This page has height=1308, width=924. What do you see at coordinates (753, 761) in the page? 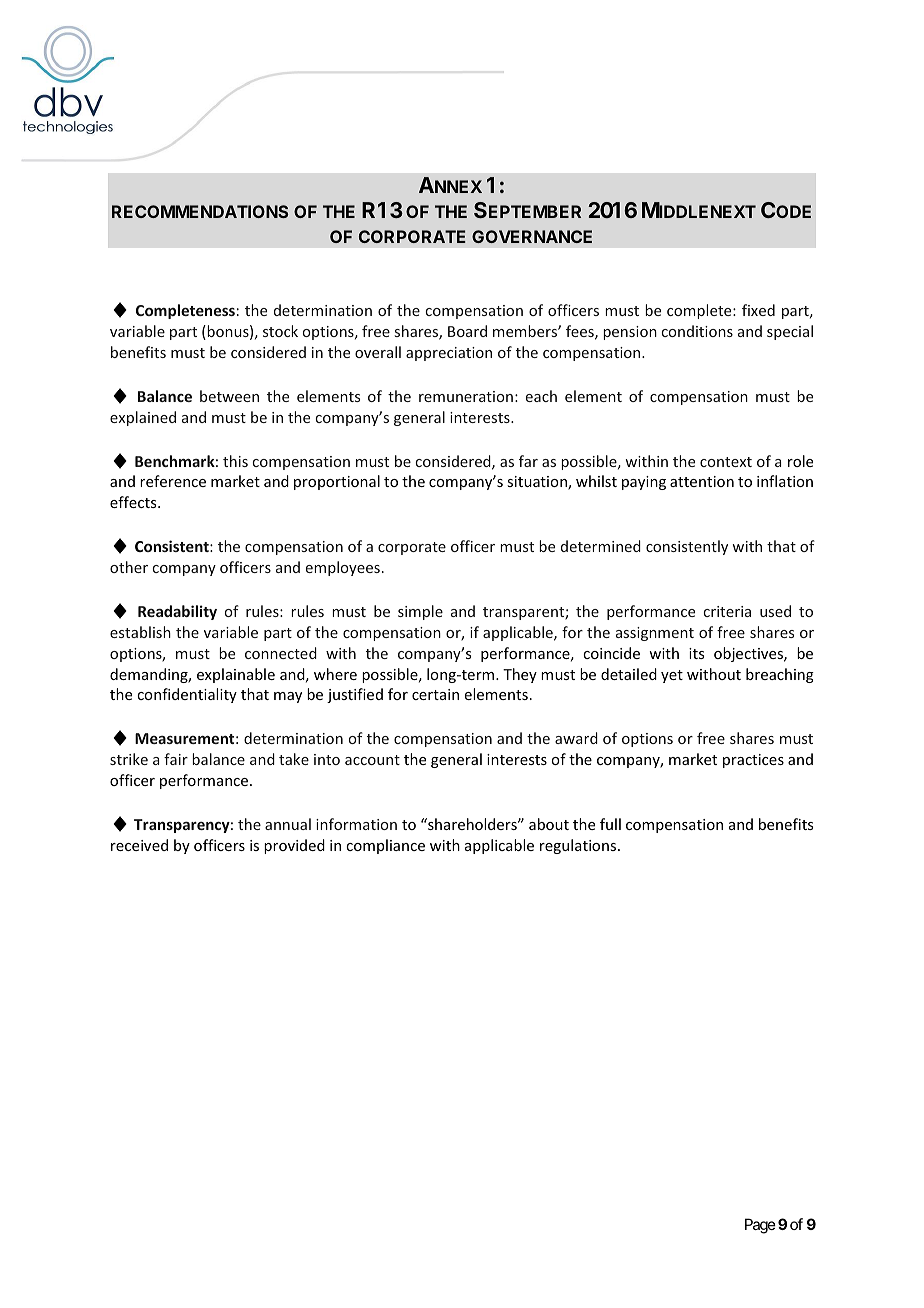
I see `practices` at bounding box center [753, 761].
